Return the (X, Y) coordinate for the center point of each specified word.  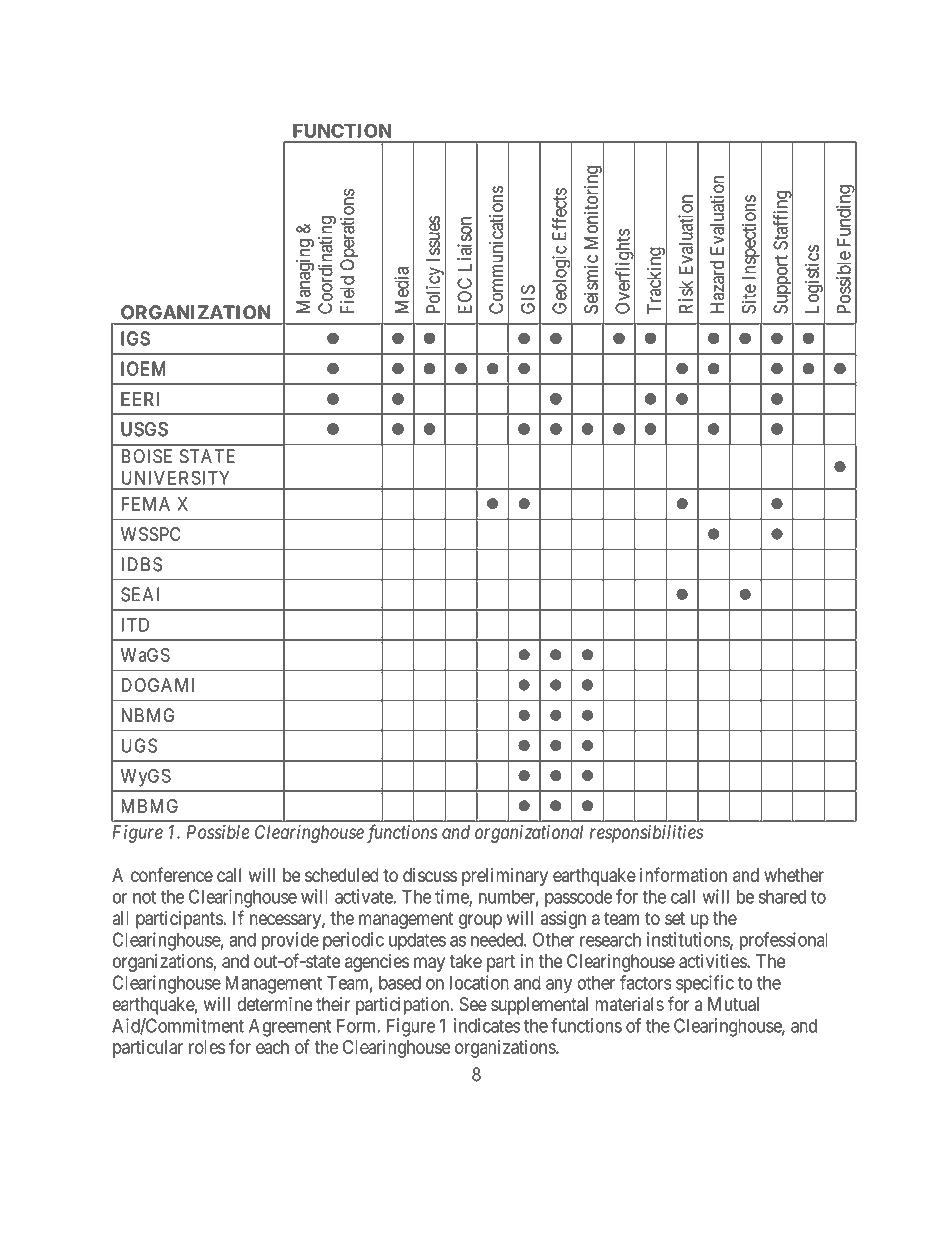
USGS (145, 429)
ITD (135, 625)
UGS (139, 745)
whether (794, 875)
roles (207, 1047)
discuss (430, 875)
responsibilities (646, 834)
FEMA (145, 504)
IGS (136, 338)
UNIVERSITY (175, 477)
